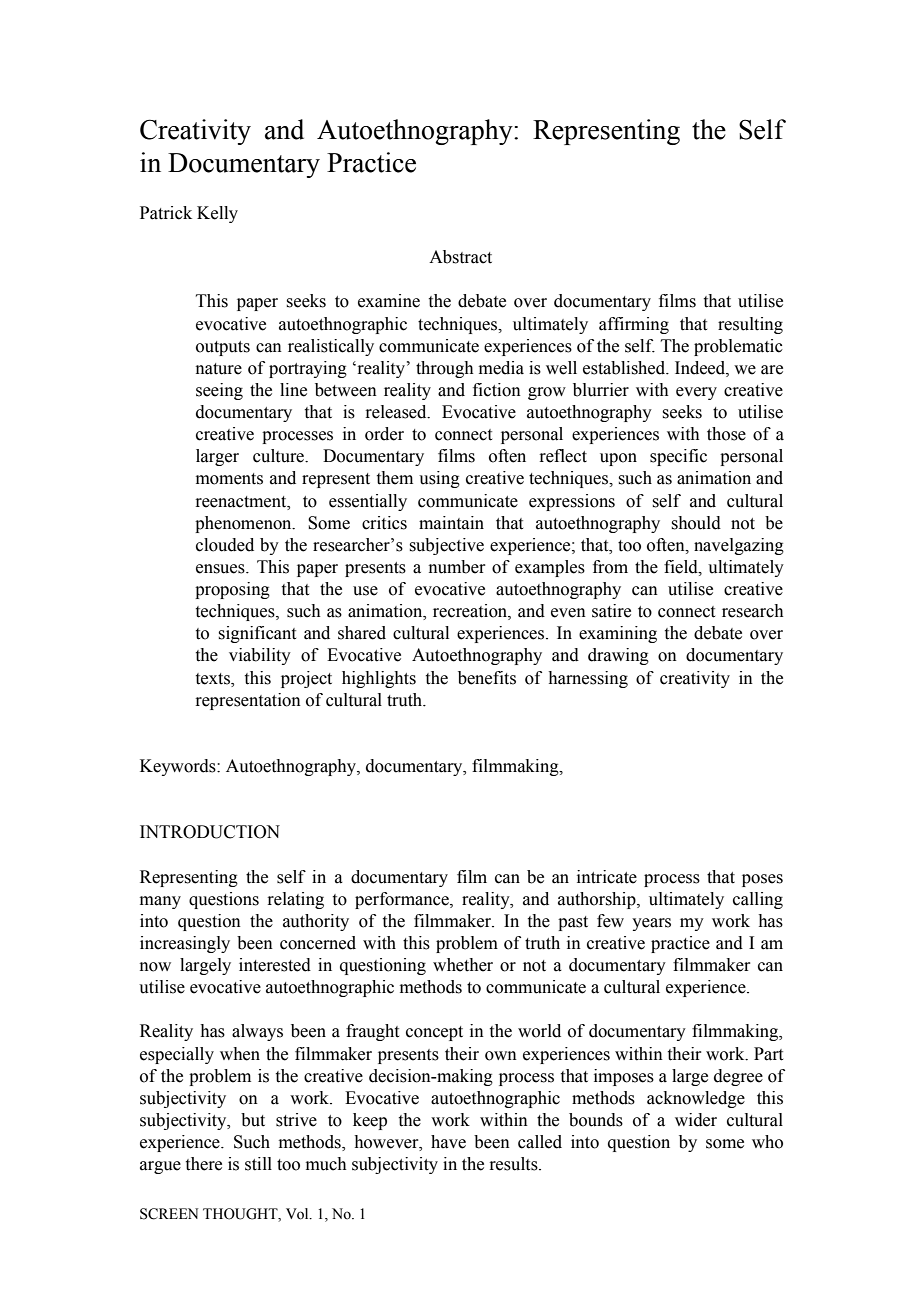 The image size is (924, 1309). I want to click on benefits, so click(487, 678).
